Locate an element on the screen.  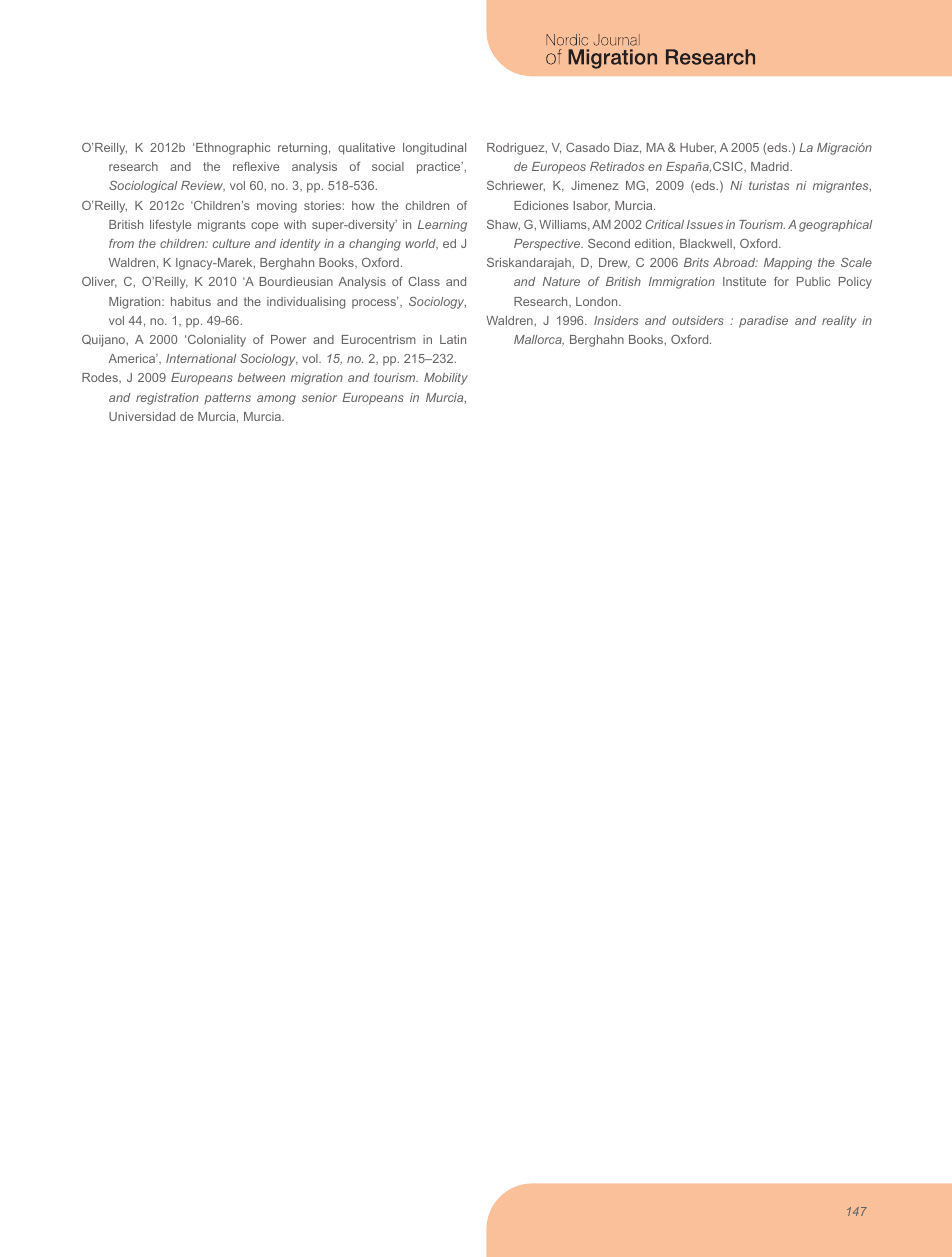
Issues is located at coordinates (705, 224).
